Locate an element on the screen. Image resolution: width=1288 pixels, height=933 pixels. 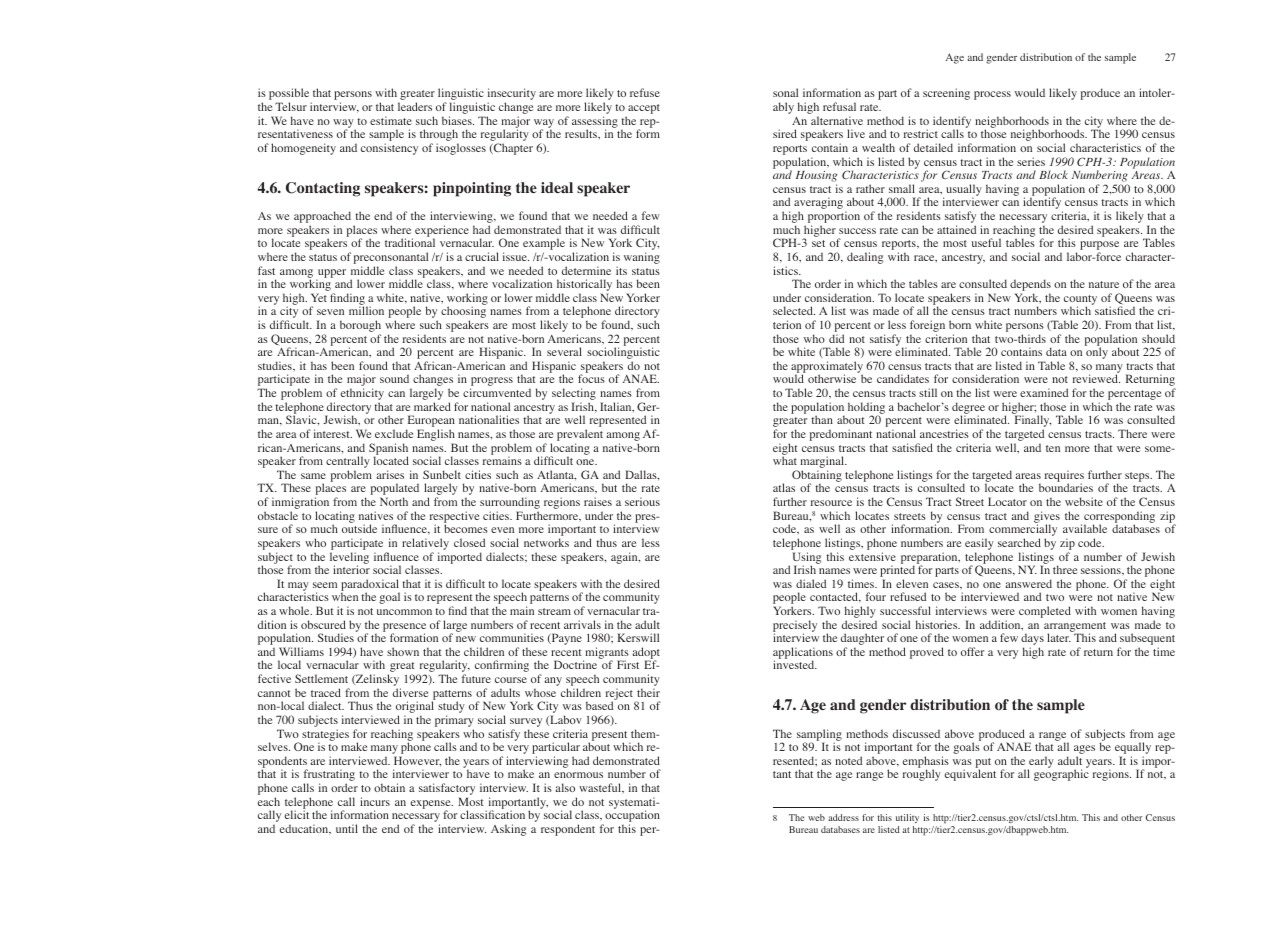
upper is located at coordinates (331, 274).
